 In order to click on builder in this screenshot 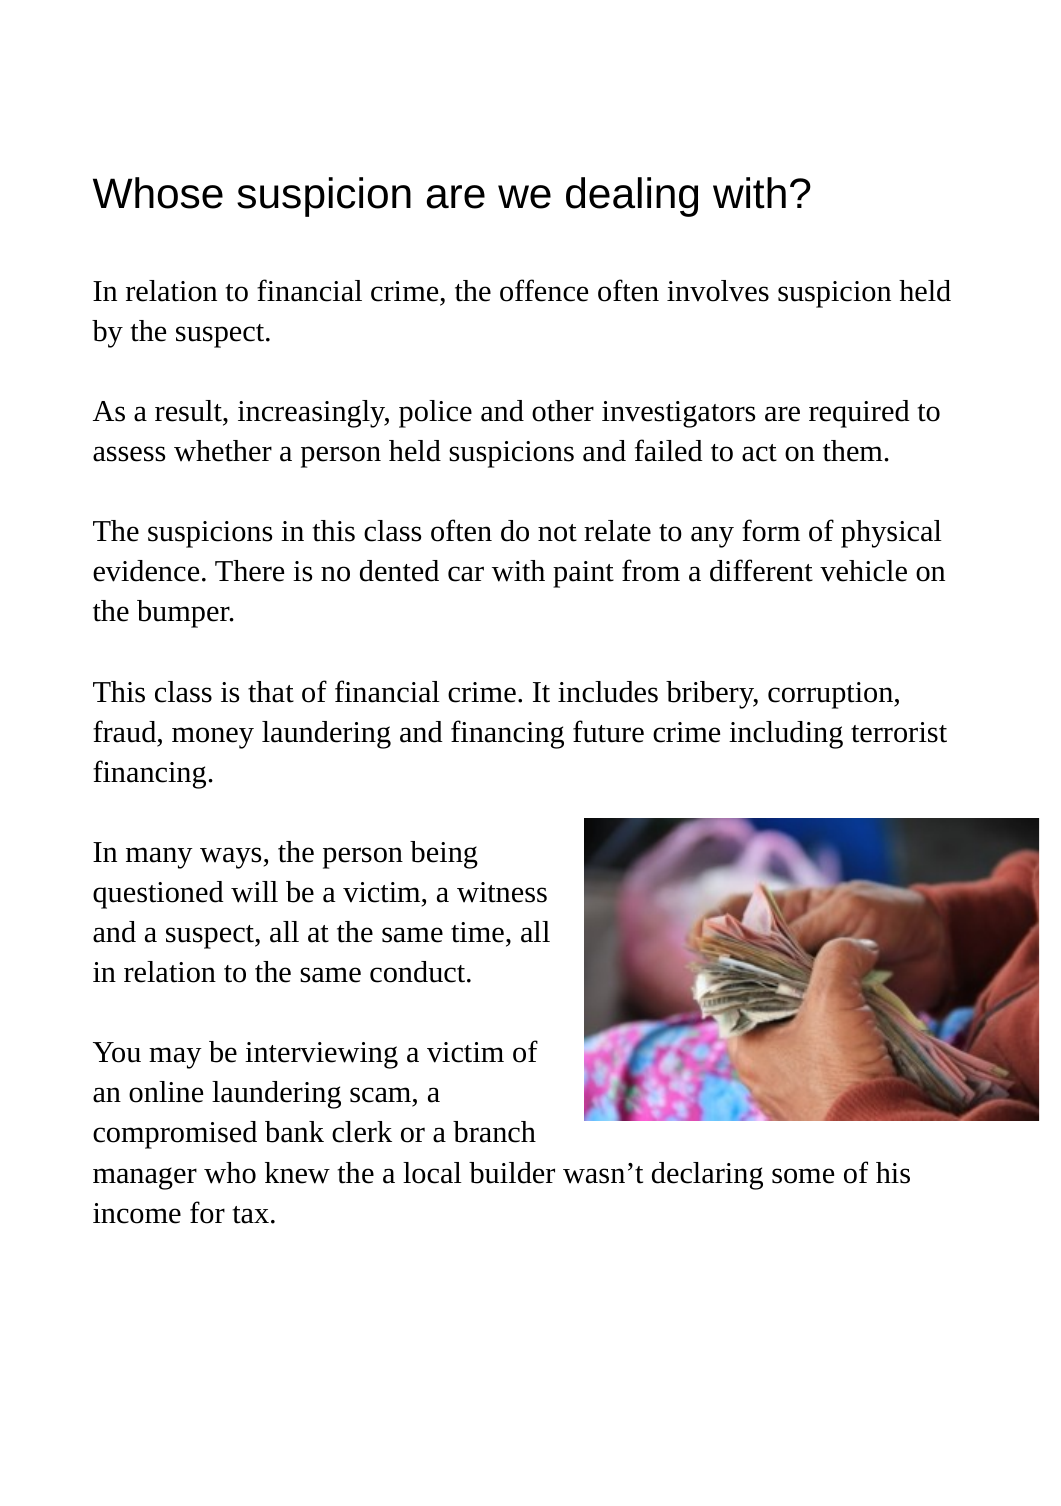, I will do `click(512, 1173)`.
